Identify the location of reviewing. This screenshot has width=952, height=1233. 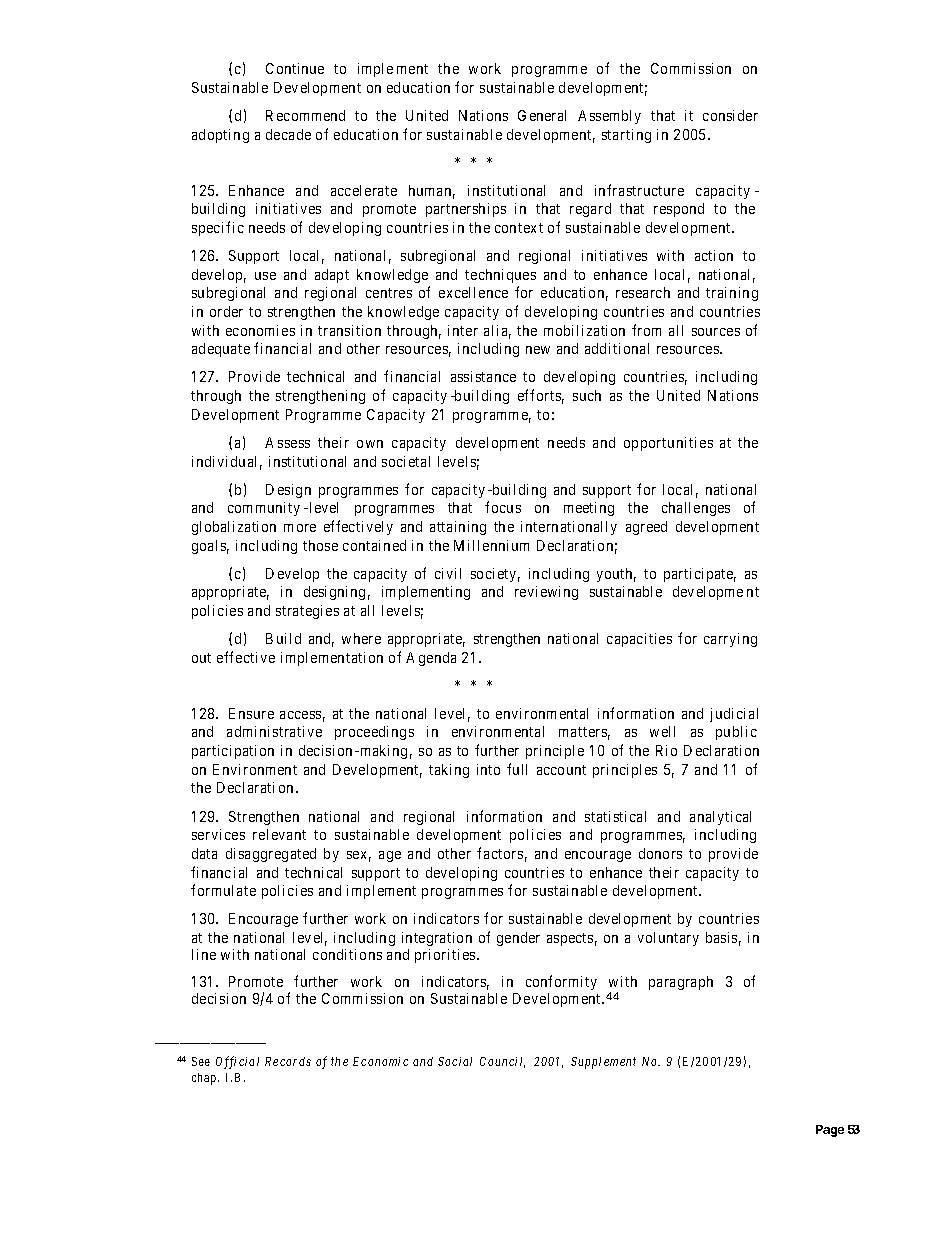
(546, 593).
